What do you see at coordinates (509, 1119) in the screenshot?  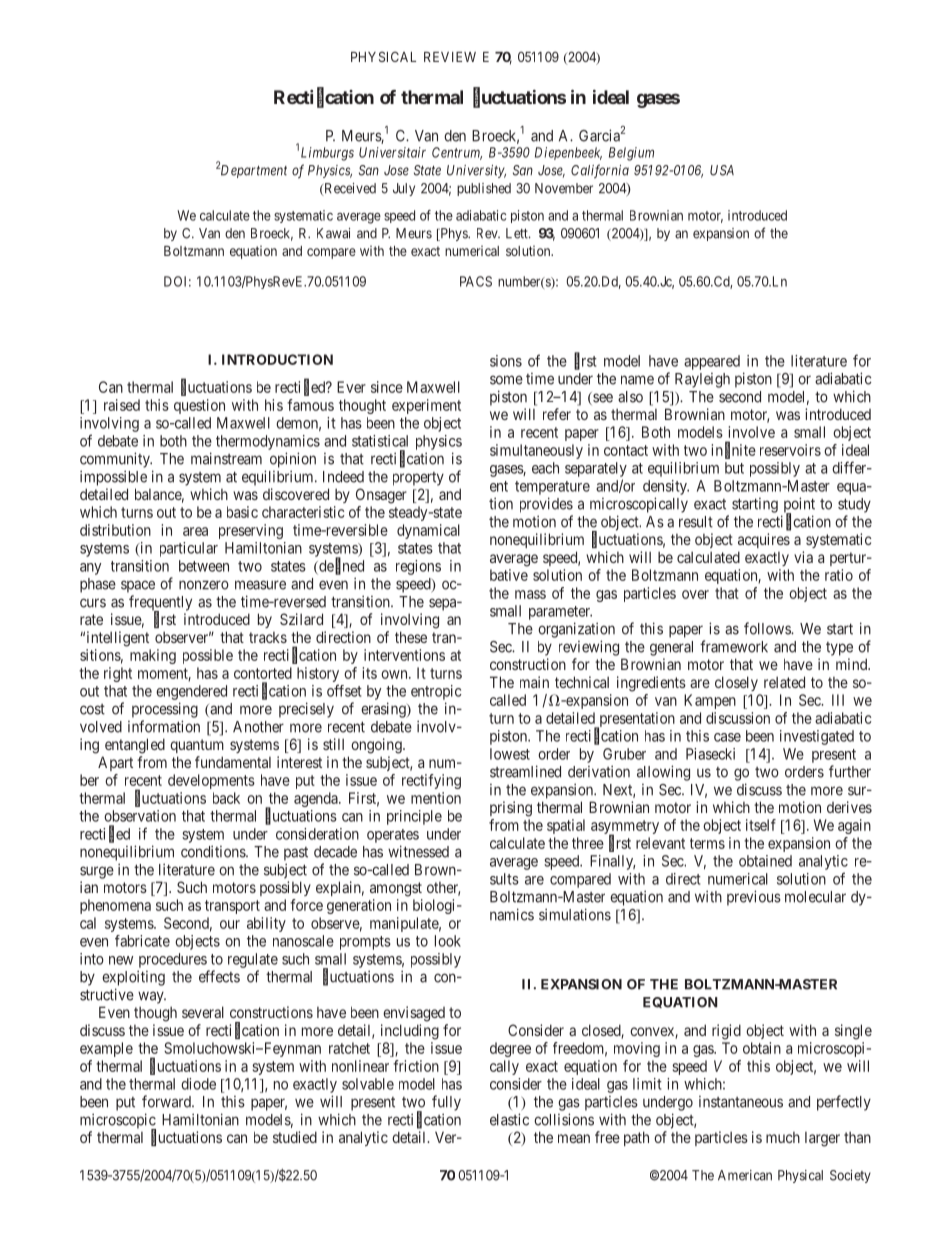 I see `elastic` at bounding box center [509, 1119].
